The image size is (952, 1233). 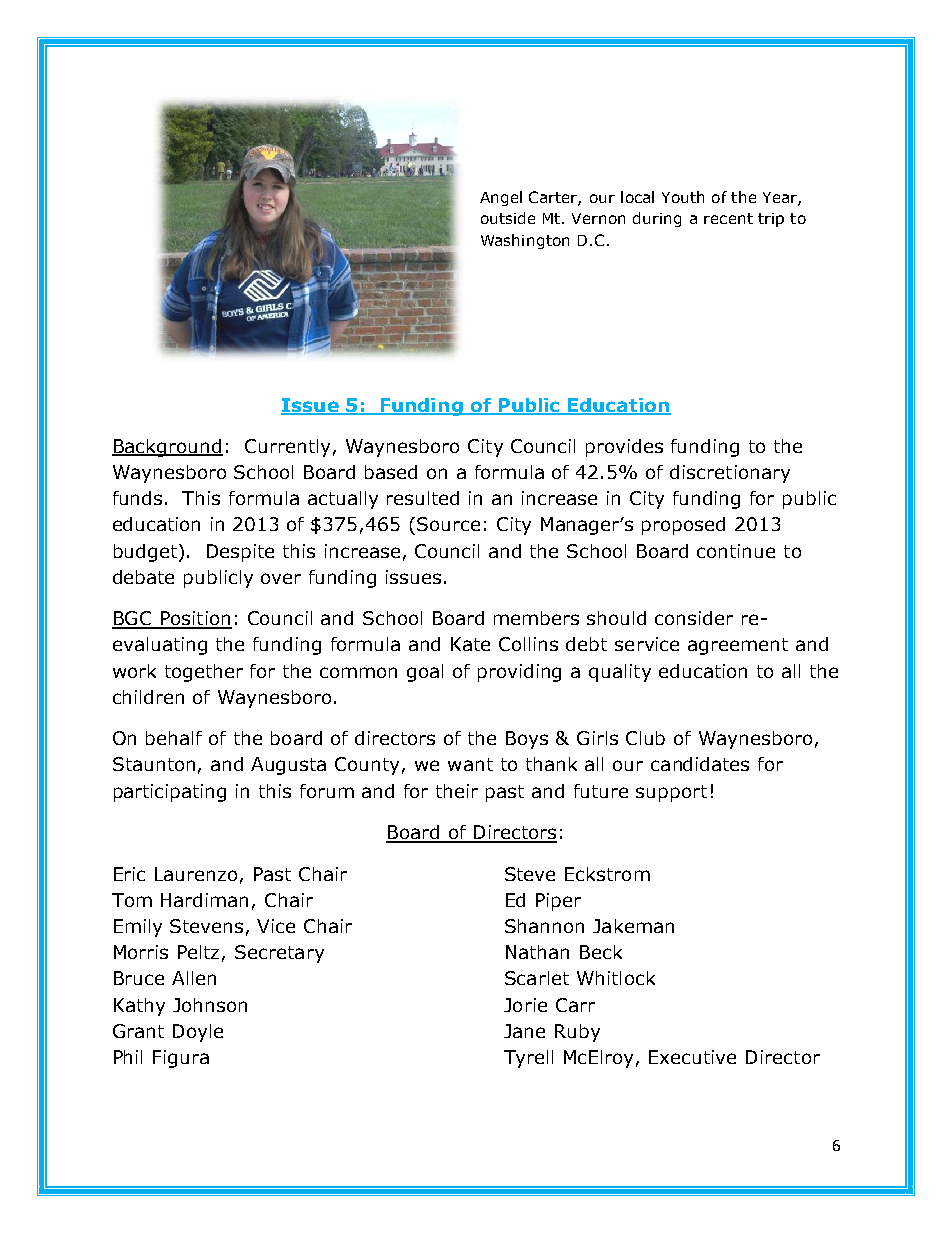 I want to click on resulted, so click(x=423, y=498).
